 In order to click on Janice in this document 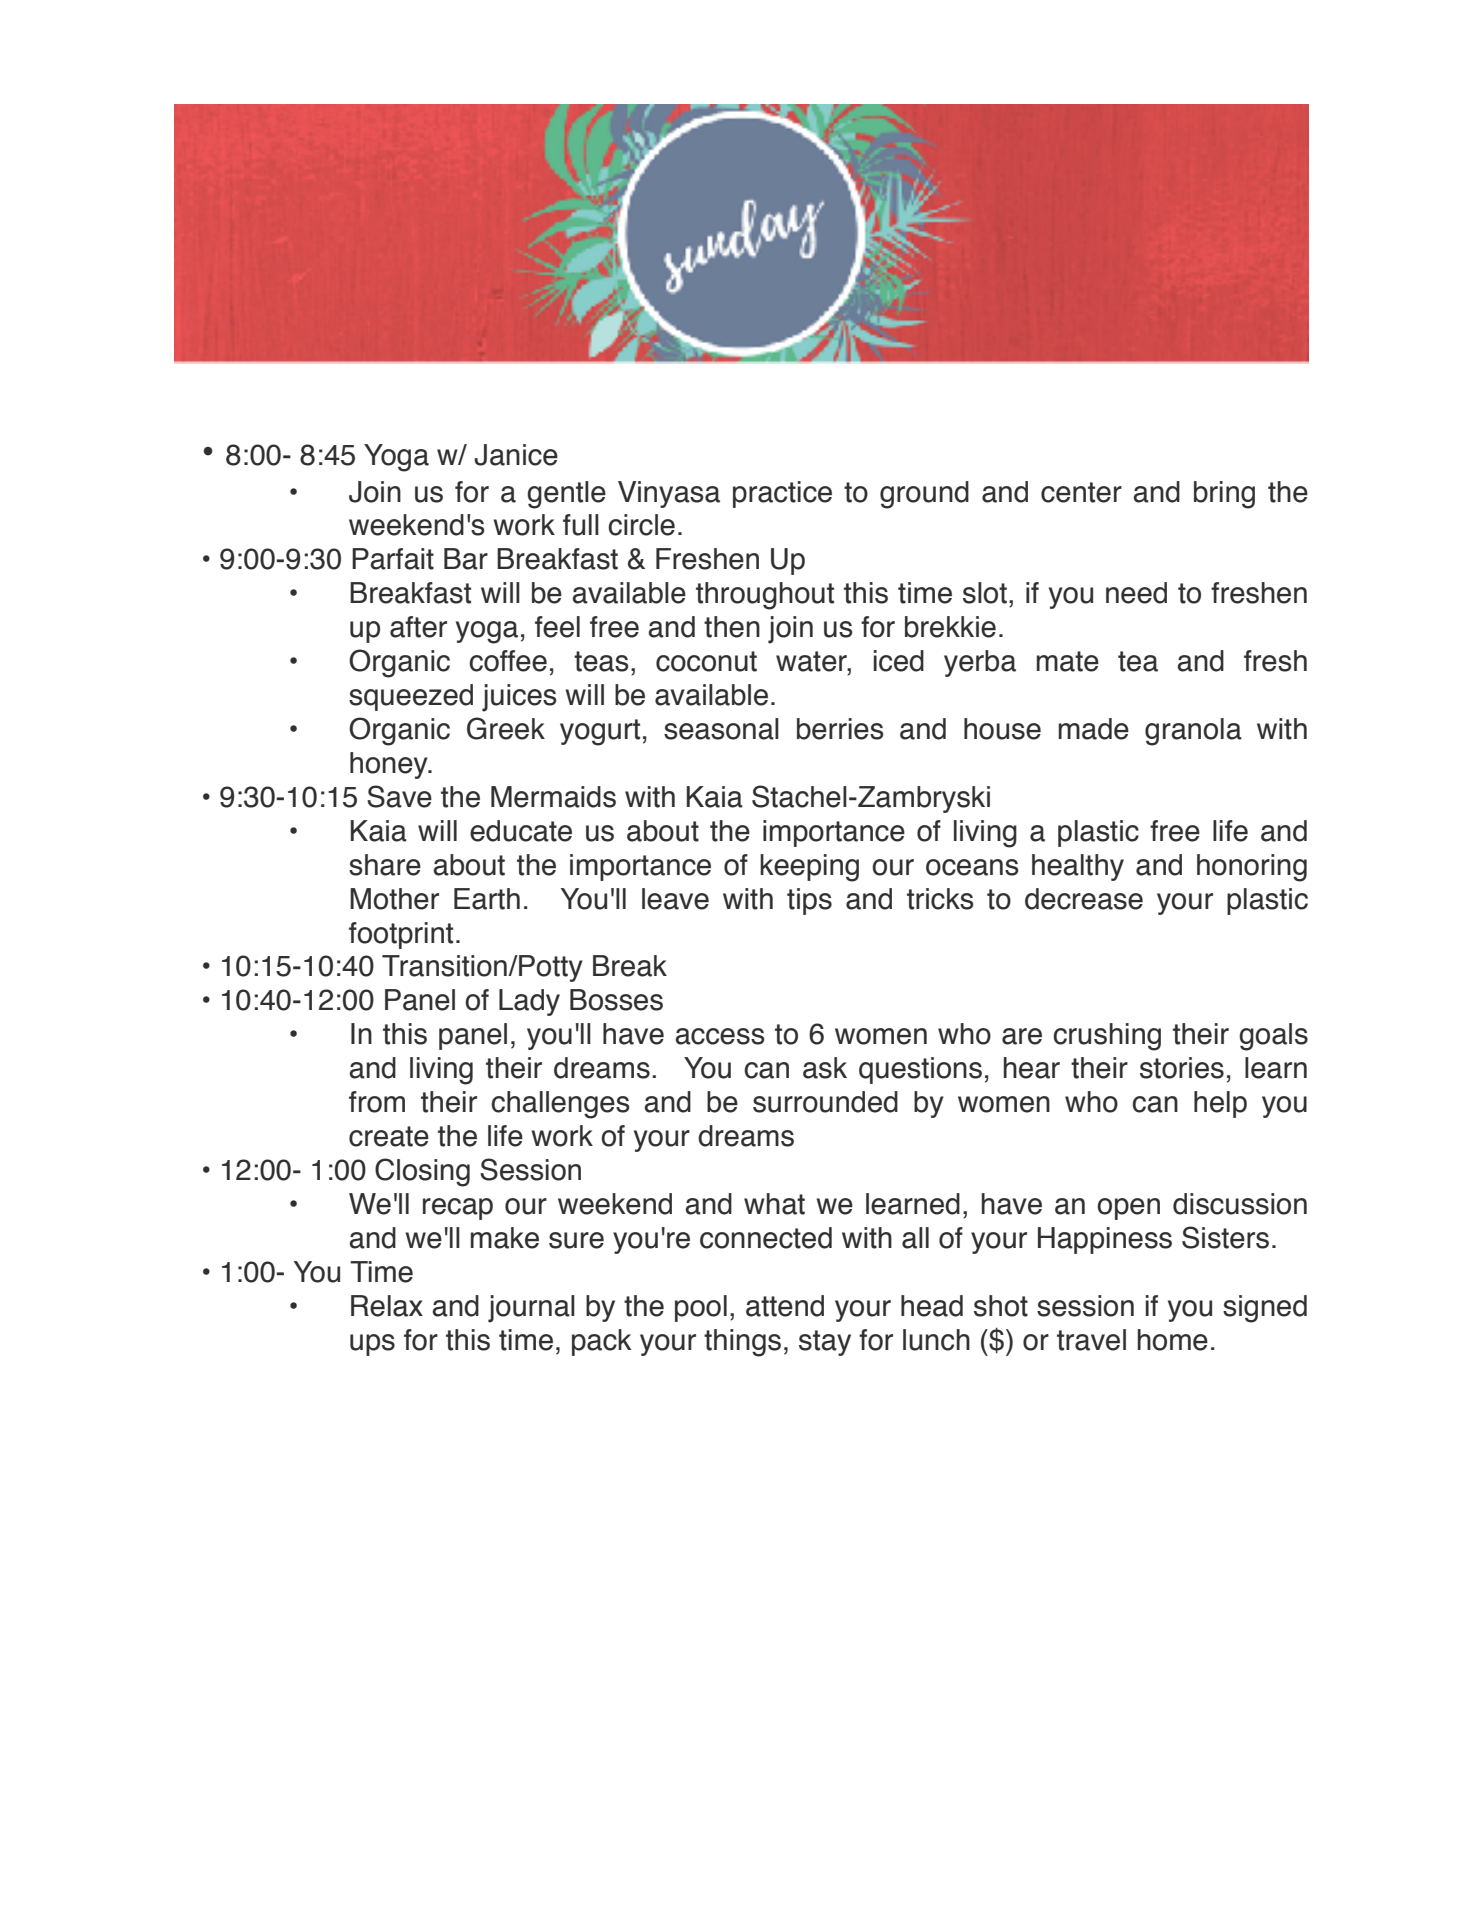, I will do `click(516, 455)`.
